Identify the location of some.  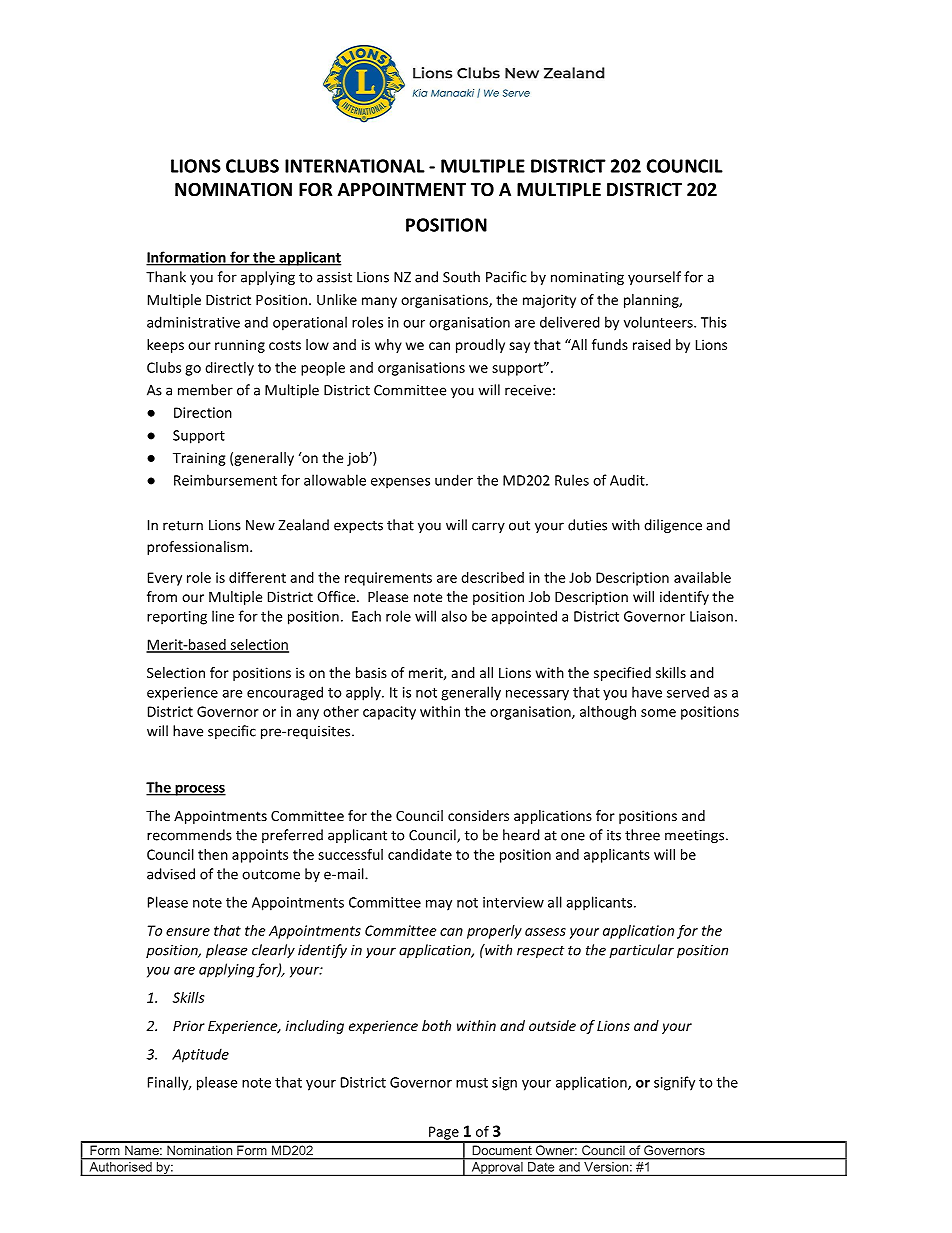
(658, 713).
